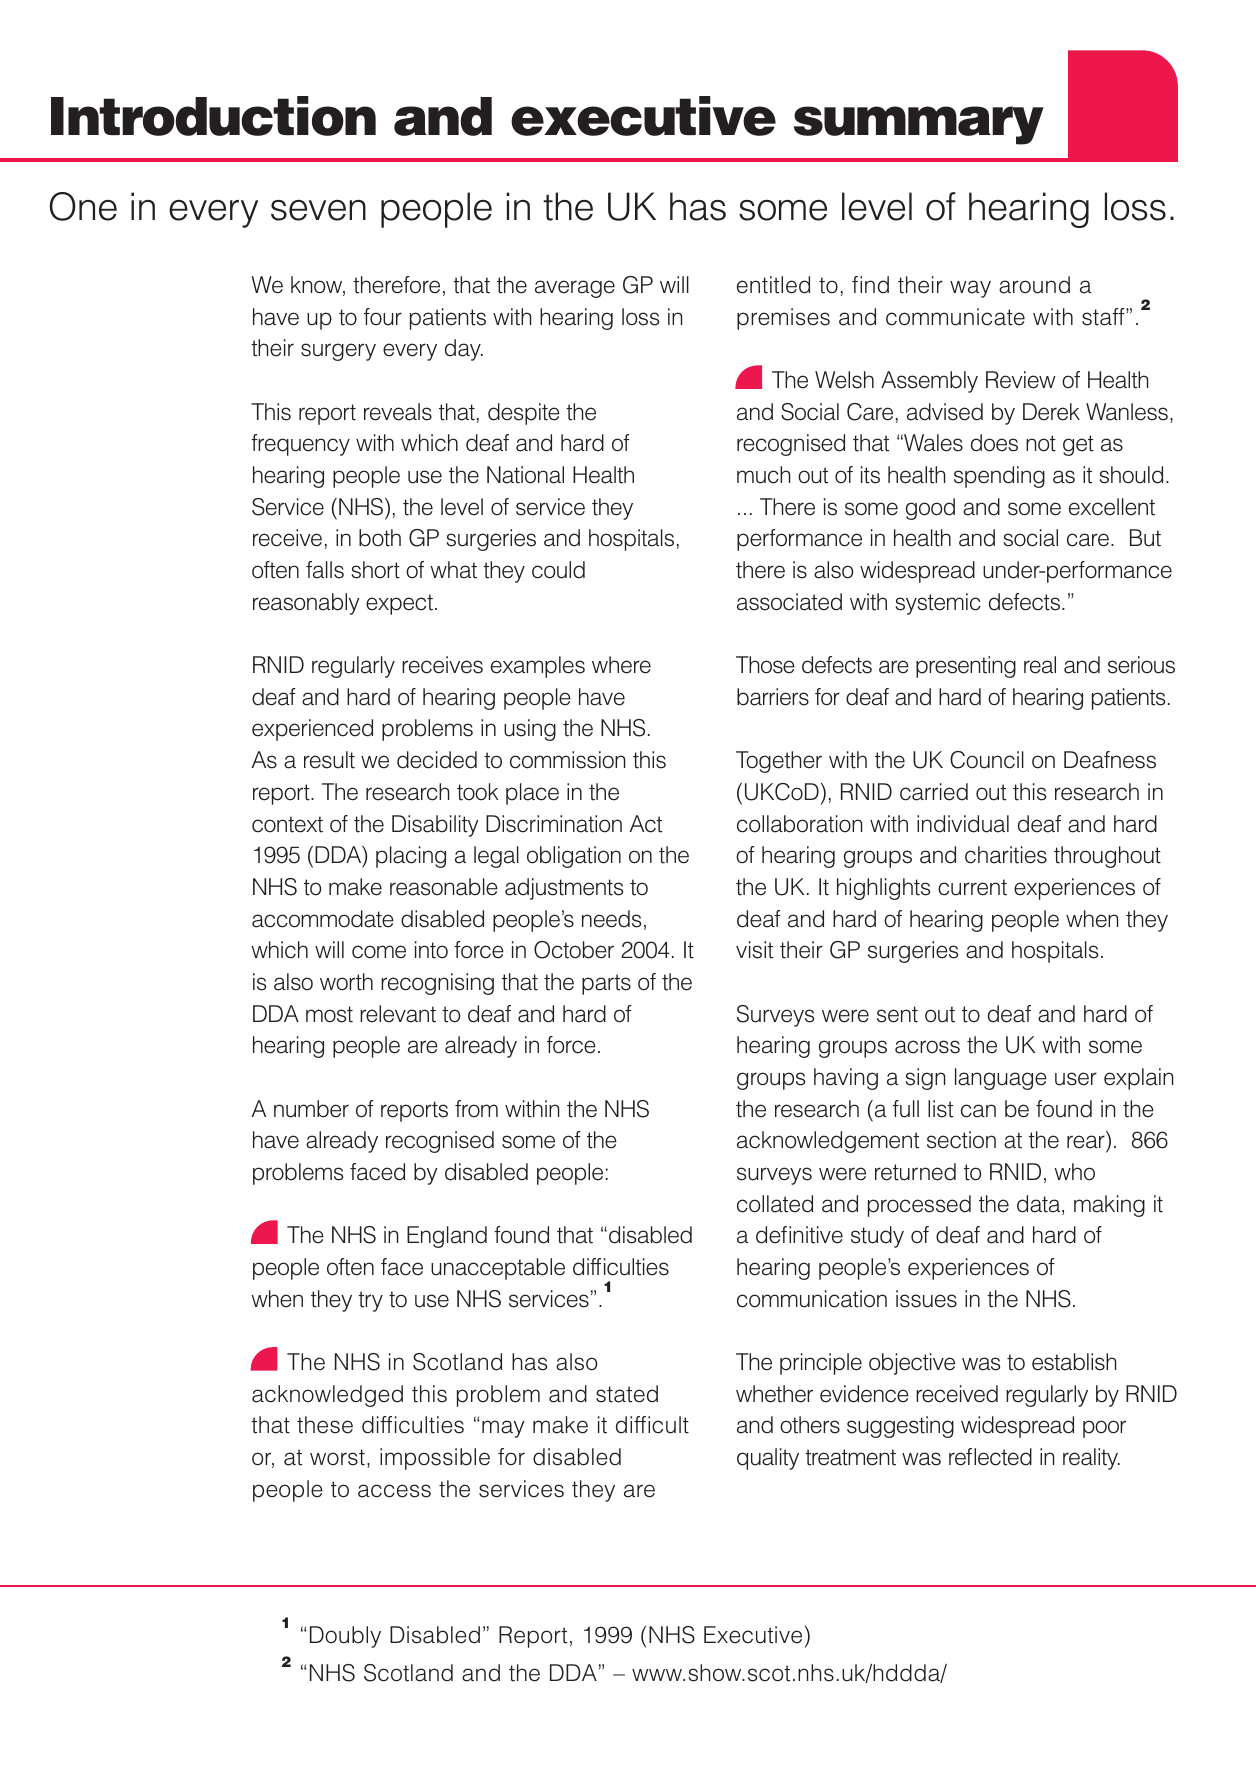 This screenshot has height=1778, width=1256. I want to click on can, so click(978, 1111).
